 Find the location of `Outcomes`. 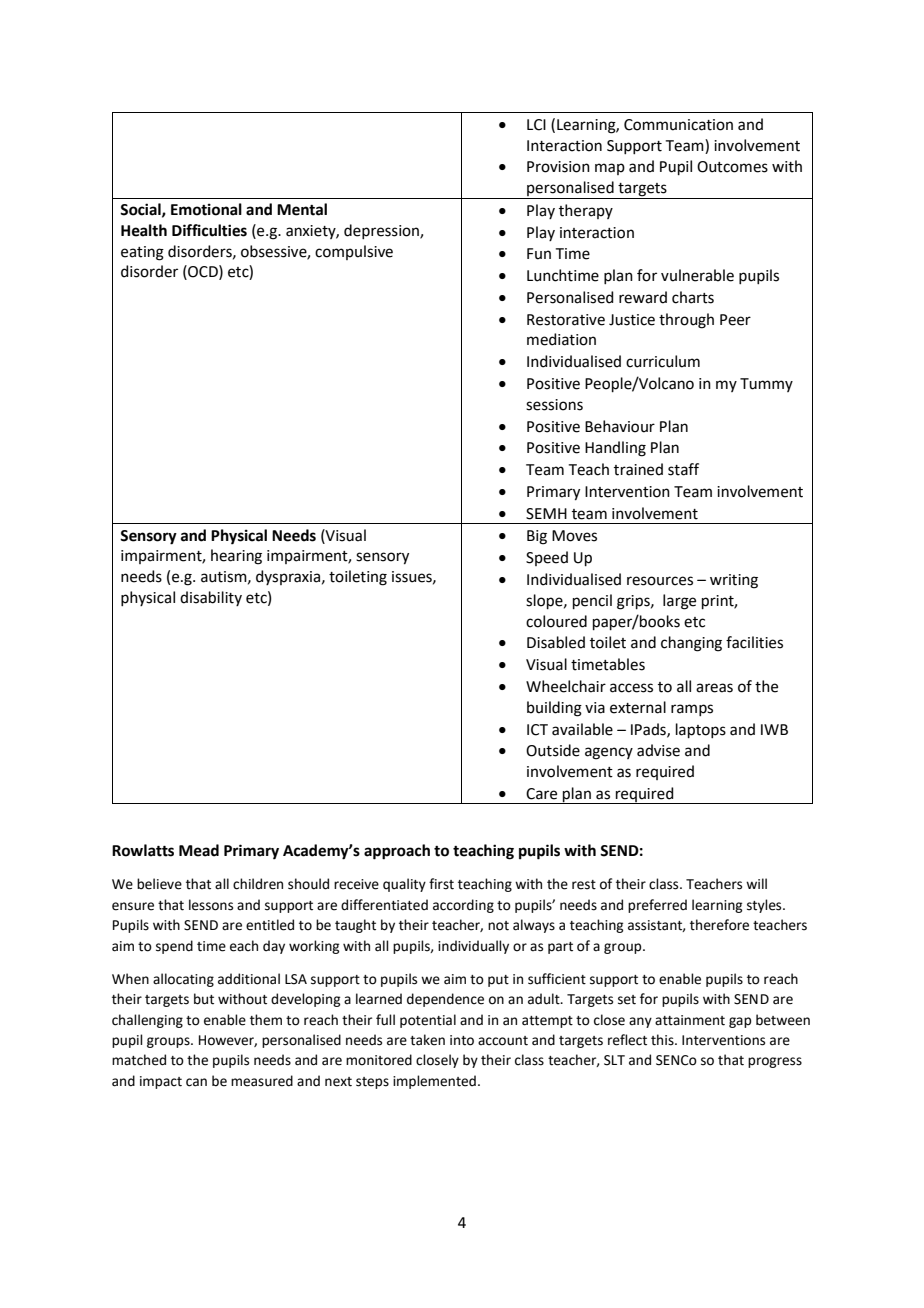

Outcomes is located at coordinates (732, 167).
